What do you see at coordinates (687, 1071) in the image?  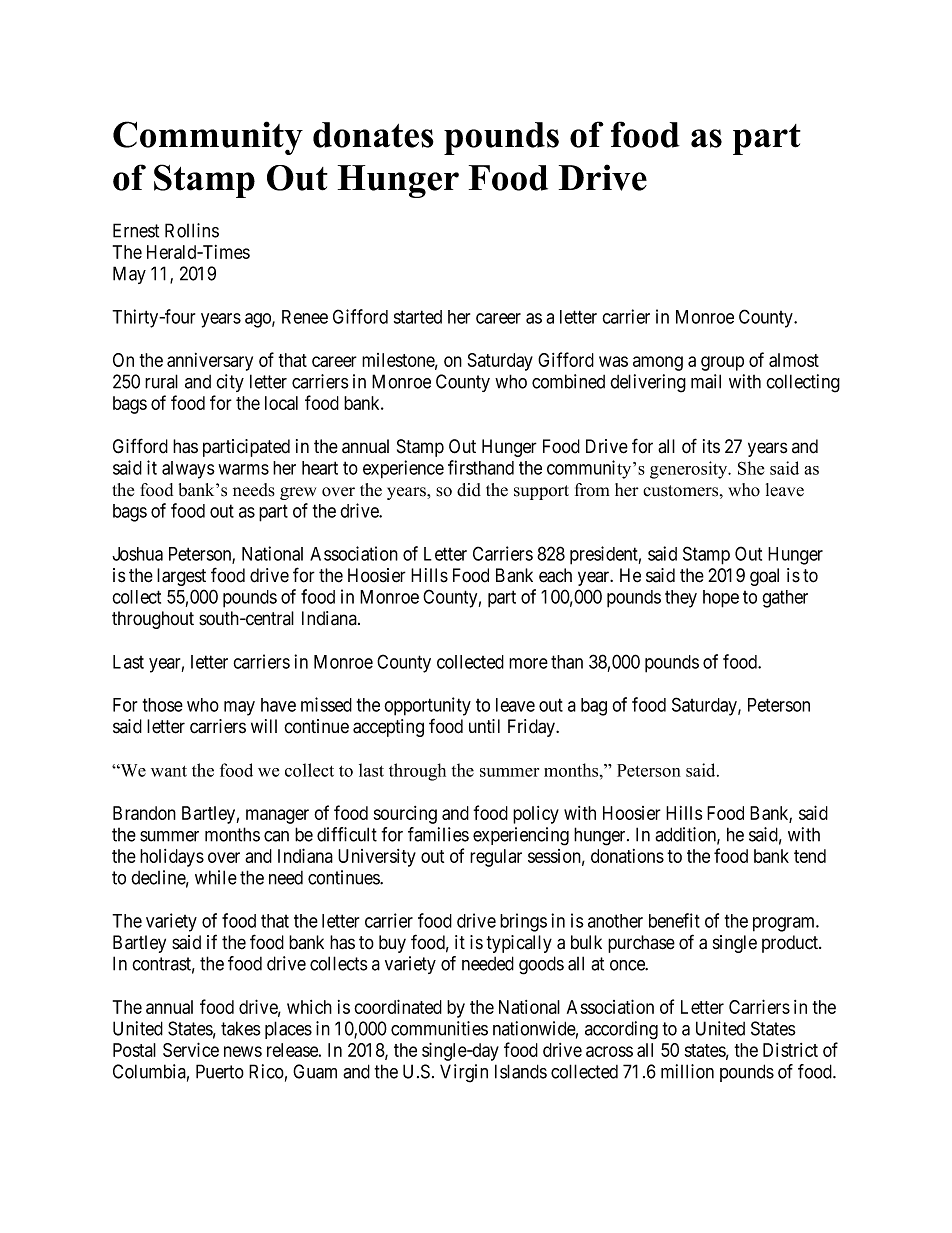 I see `million` at bounding box center [687, 1071].
